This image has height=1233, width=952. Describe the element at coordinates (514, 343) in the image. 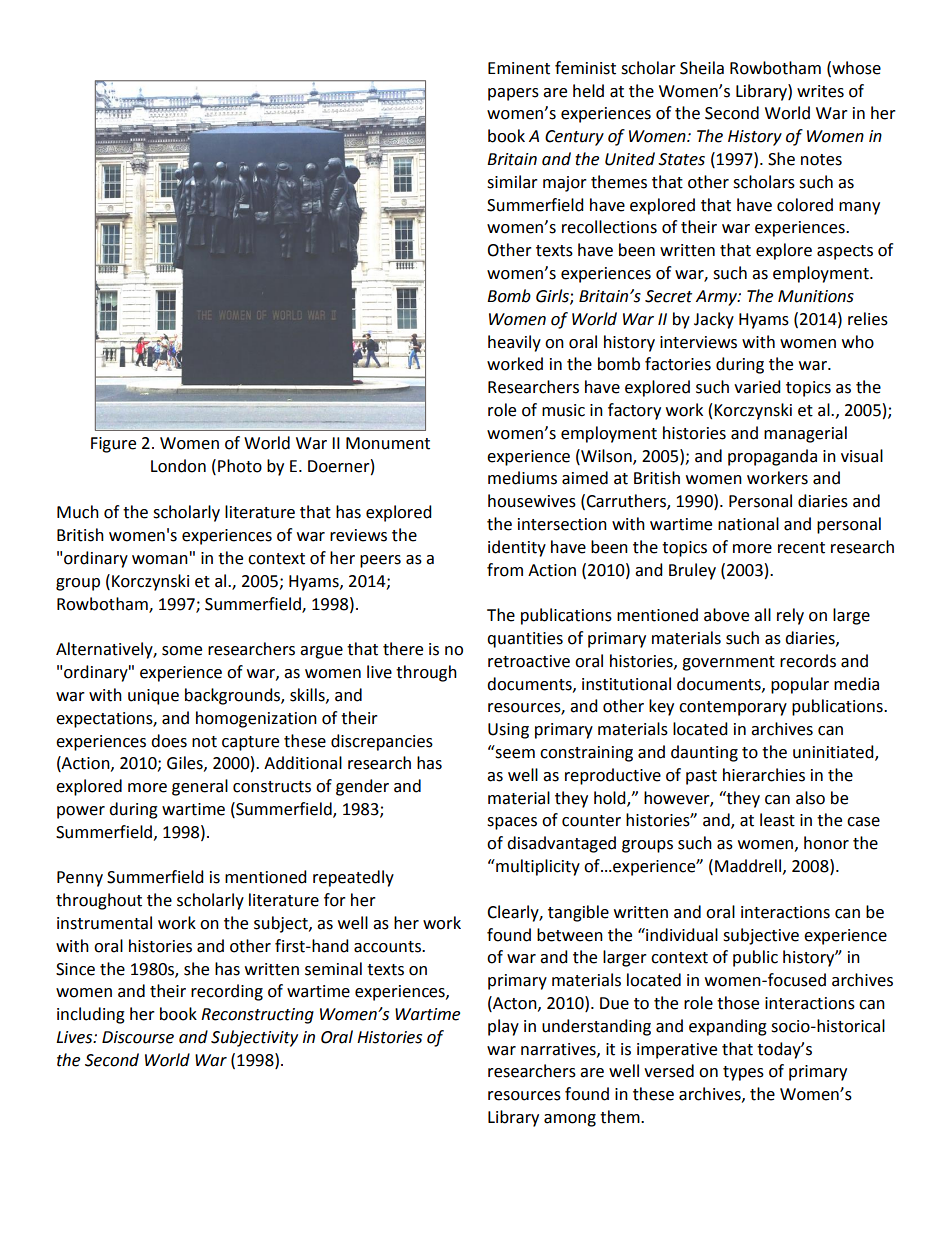

I see `heavily` at that location.
